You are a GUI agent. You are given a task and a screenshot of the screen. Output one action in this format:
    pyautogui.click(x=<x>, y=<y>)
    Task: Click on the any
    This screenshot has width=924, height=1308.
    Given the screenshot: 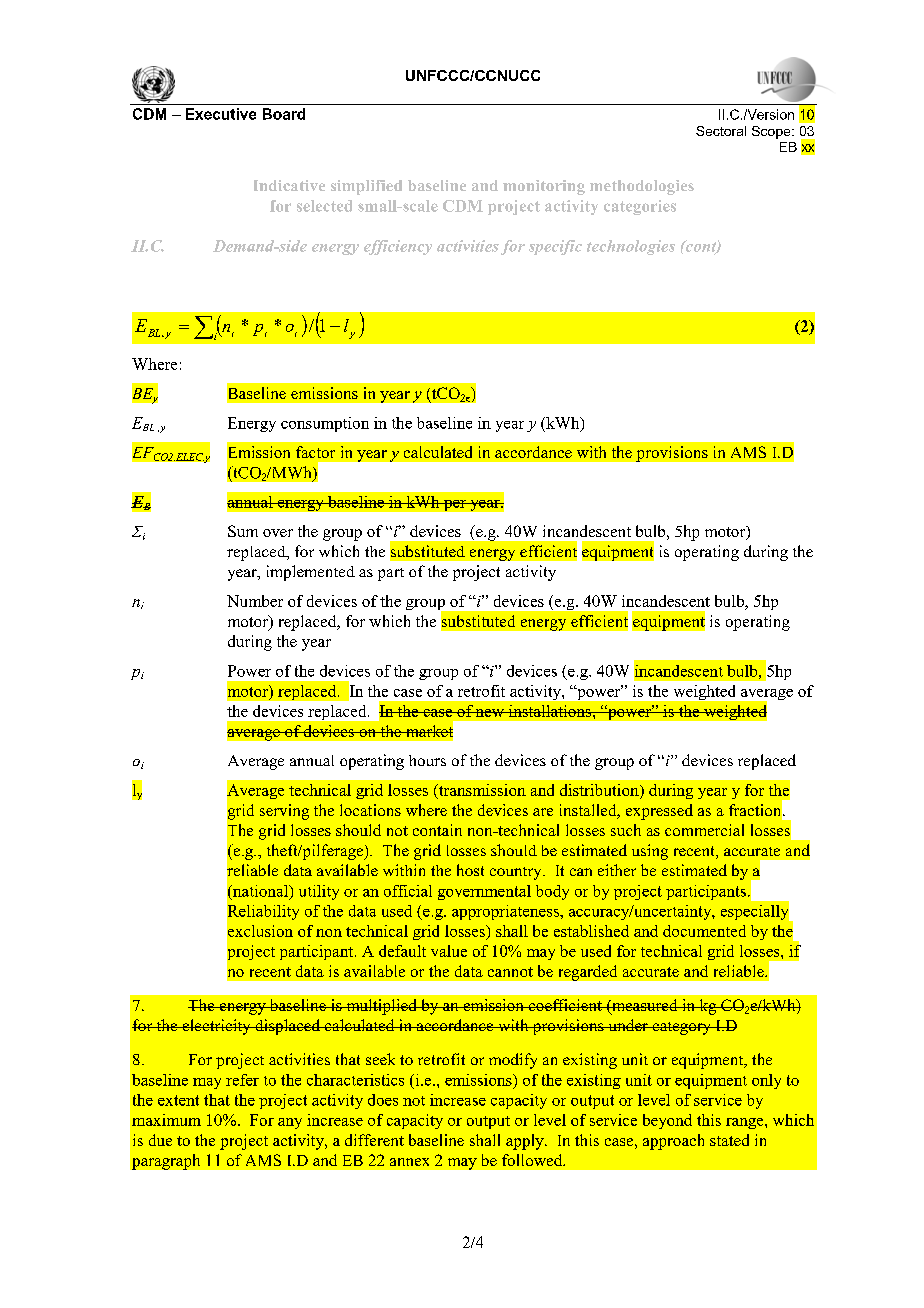 What is the action you would take?
    pyautogui.click(x=290, y=1123)
